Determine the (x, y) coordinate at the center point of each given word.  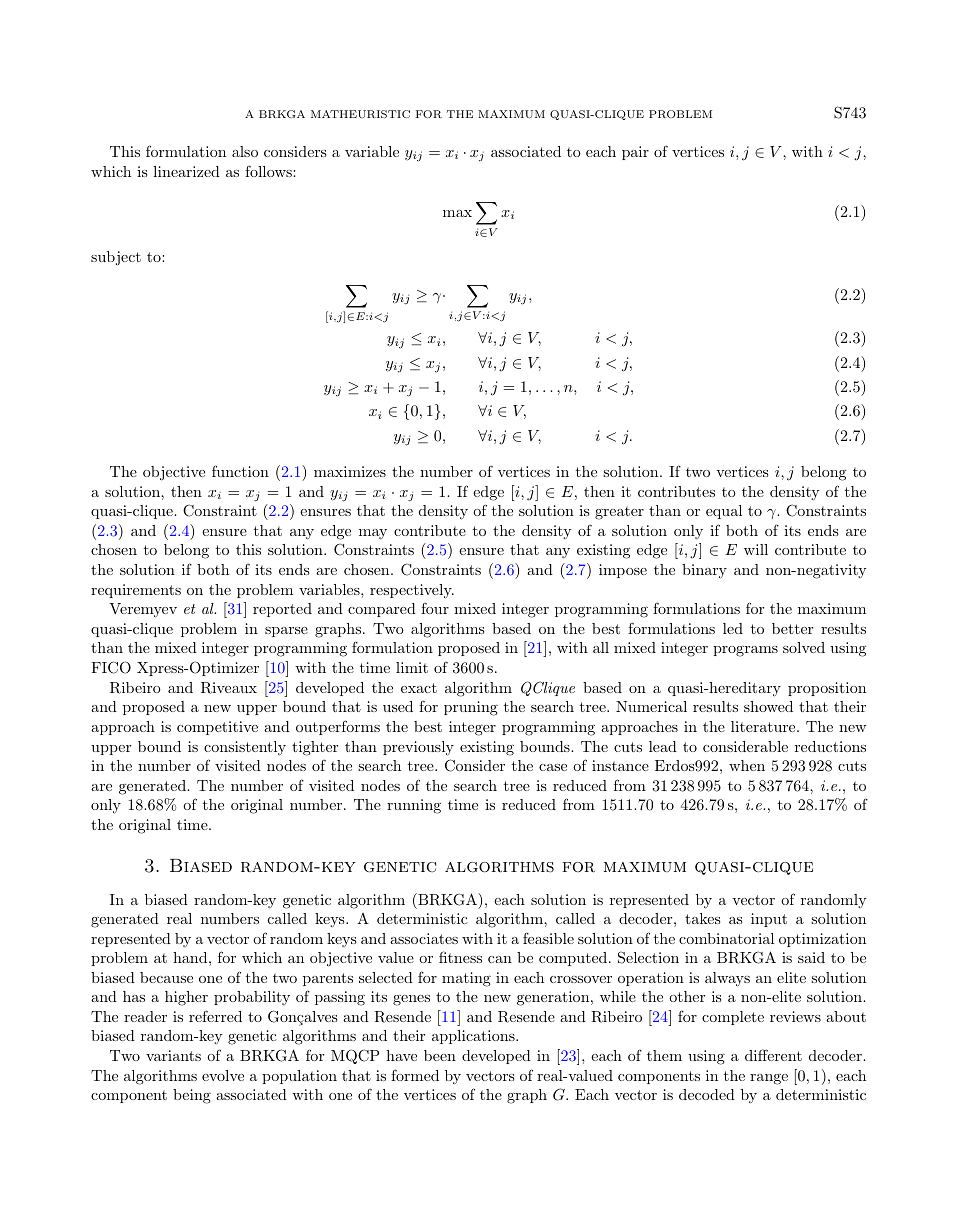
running (414, 806)
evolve (223, 1075)
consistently (245, 748)
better (792, 628)
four (435, 608)
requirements (136, 591)
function (240, 471)
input (769, 920)
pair (635, 153)
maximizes (350, 471)
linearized (186, 171)
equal (724, 512)
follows (269, 171)
